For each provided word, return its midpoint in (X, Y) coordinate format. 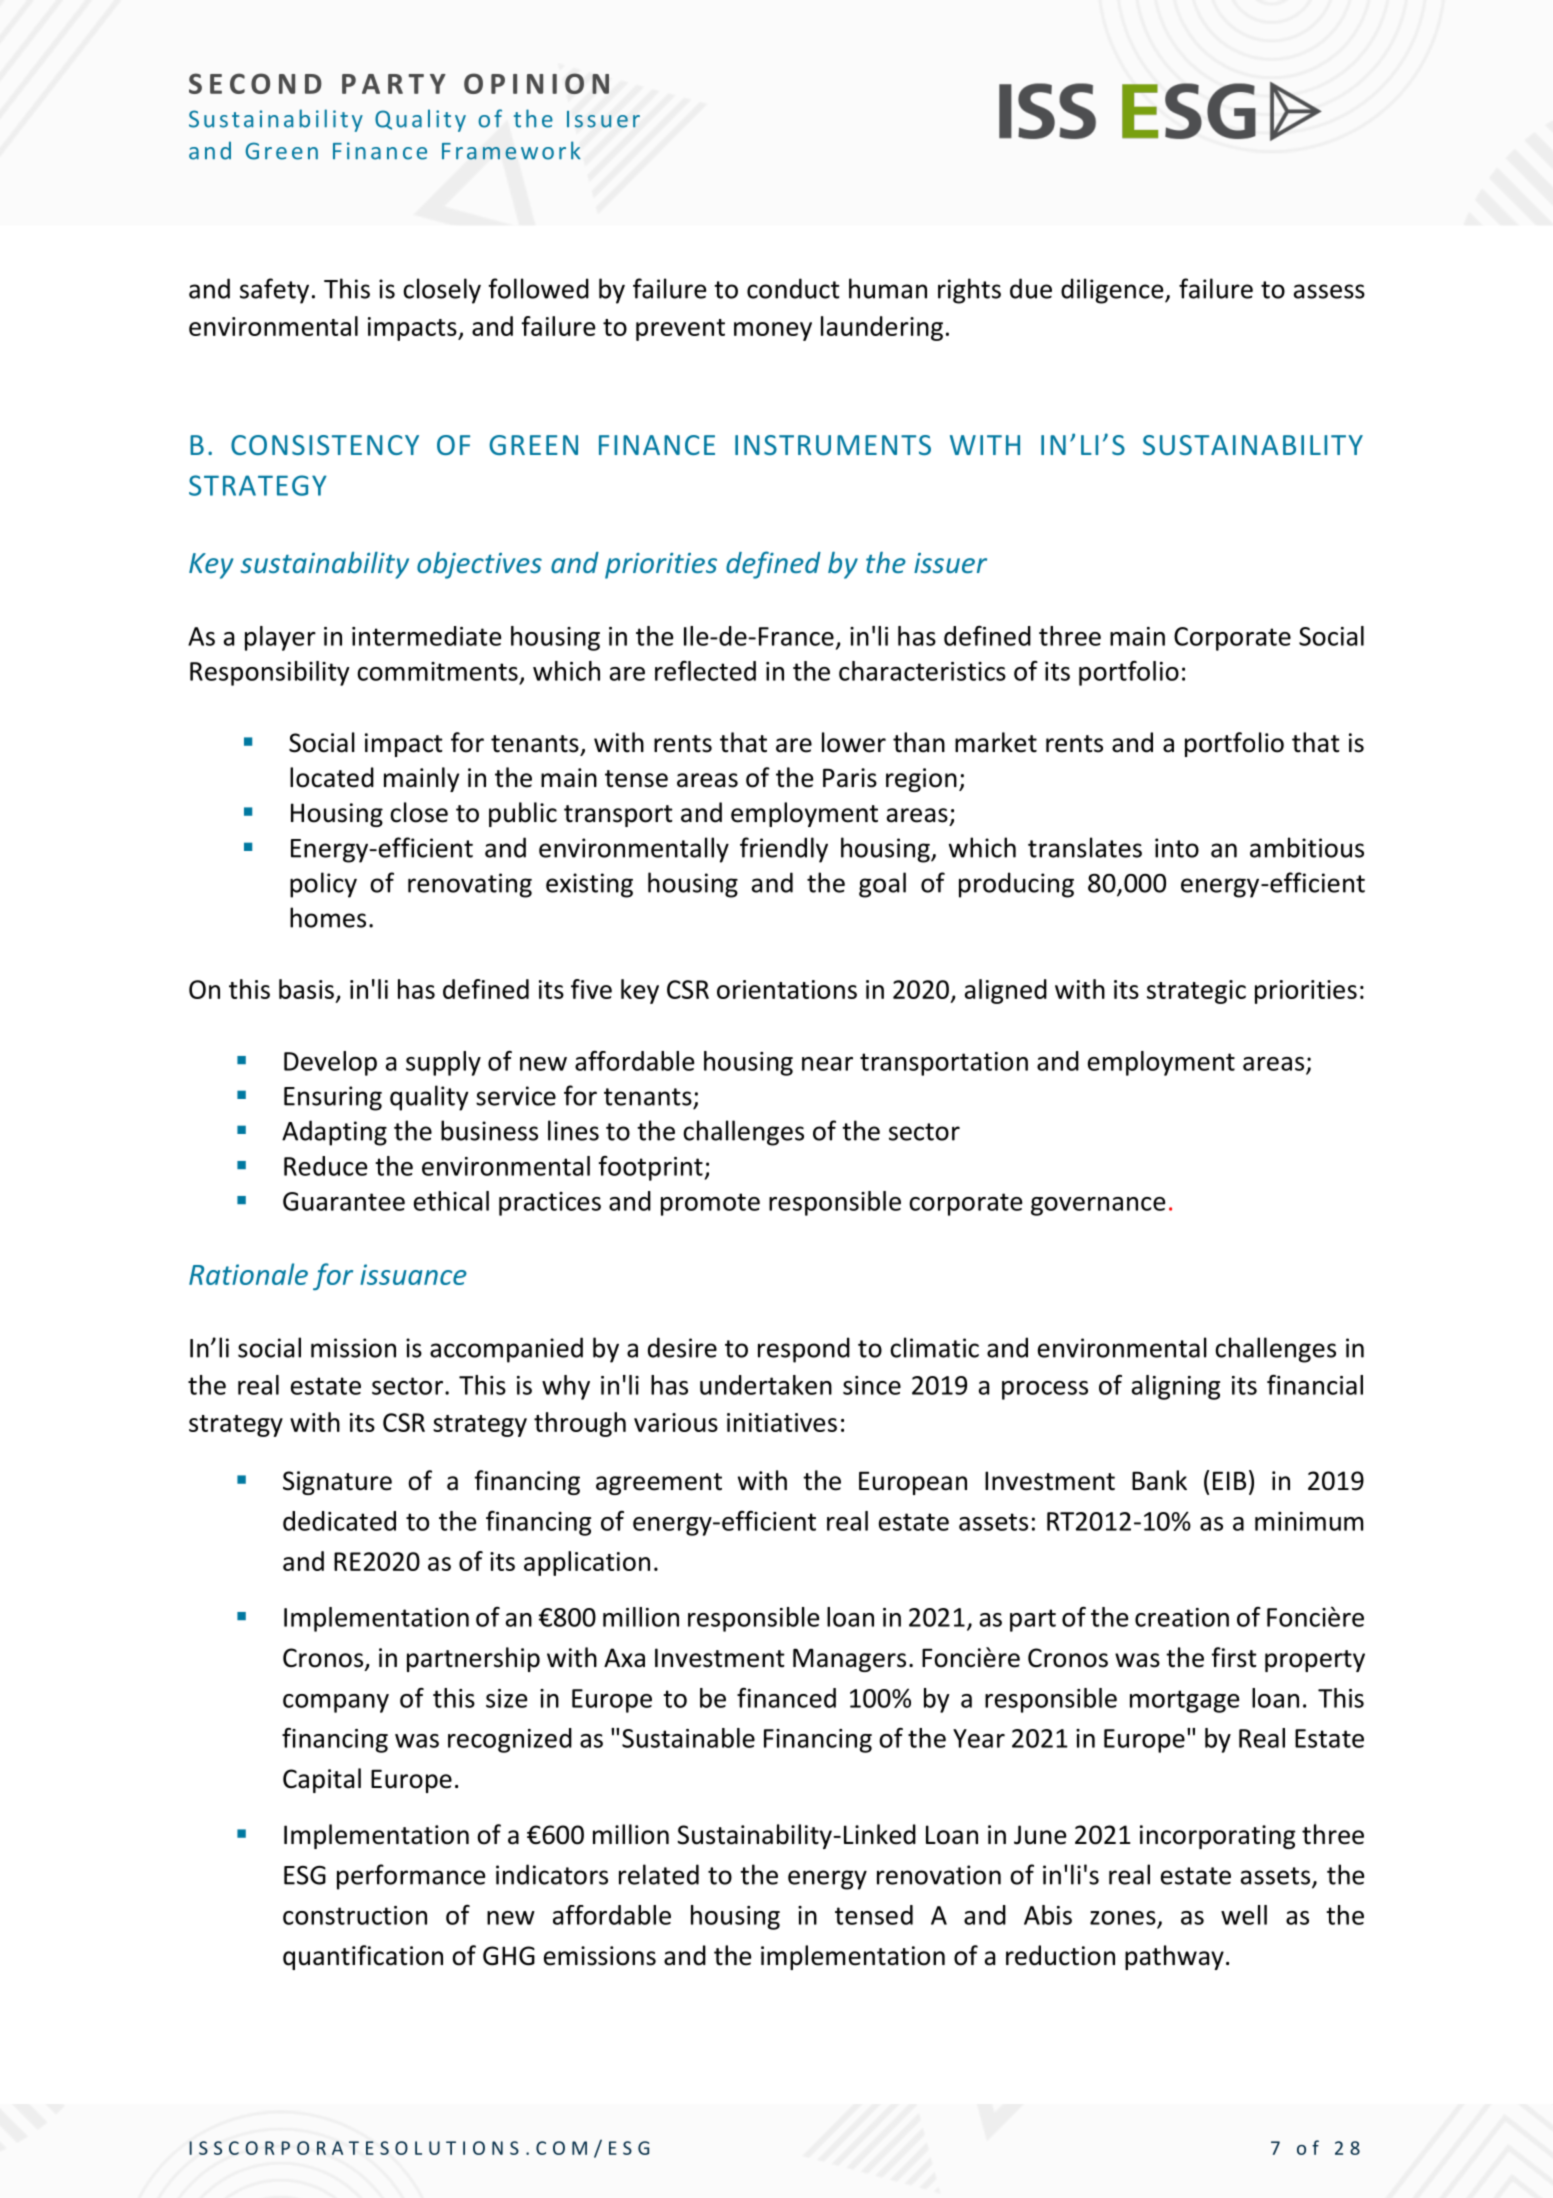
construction (355, 1915)
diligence (1113, 291)
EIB (1229, 1480)
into (1177, 848)
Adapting (334, 1133)
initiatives (782, 1422)
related (659, 1874)
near (827, 1064)
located (332, 777)
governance (1098, 1206)
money (773, 331)
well (1244, 1915)
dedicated (339, 1521)
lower (854, 742)
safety (274, 291)
